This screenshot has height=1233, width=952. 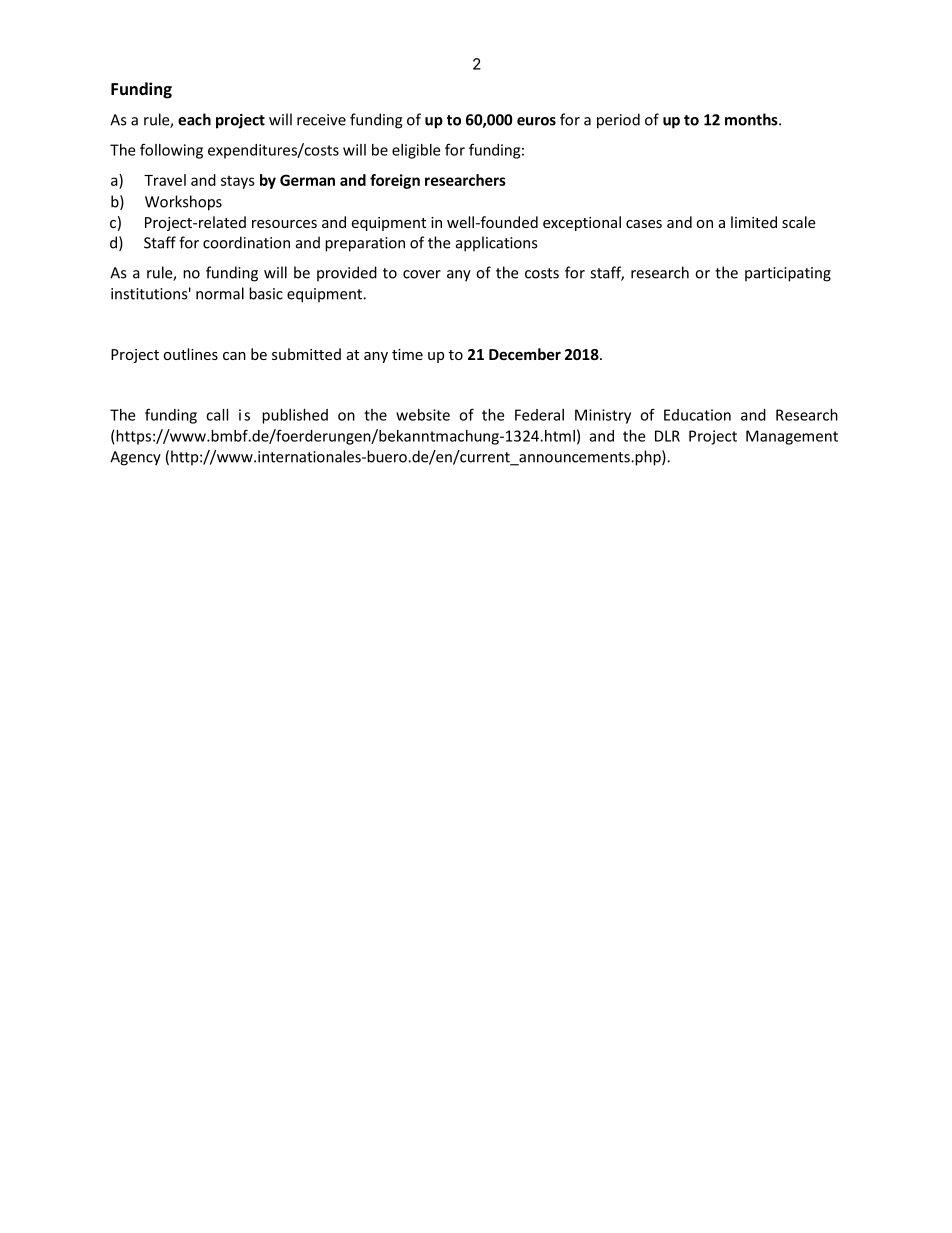 I want to click on normal, so click(x=220, y=293).
